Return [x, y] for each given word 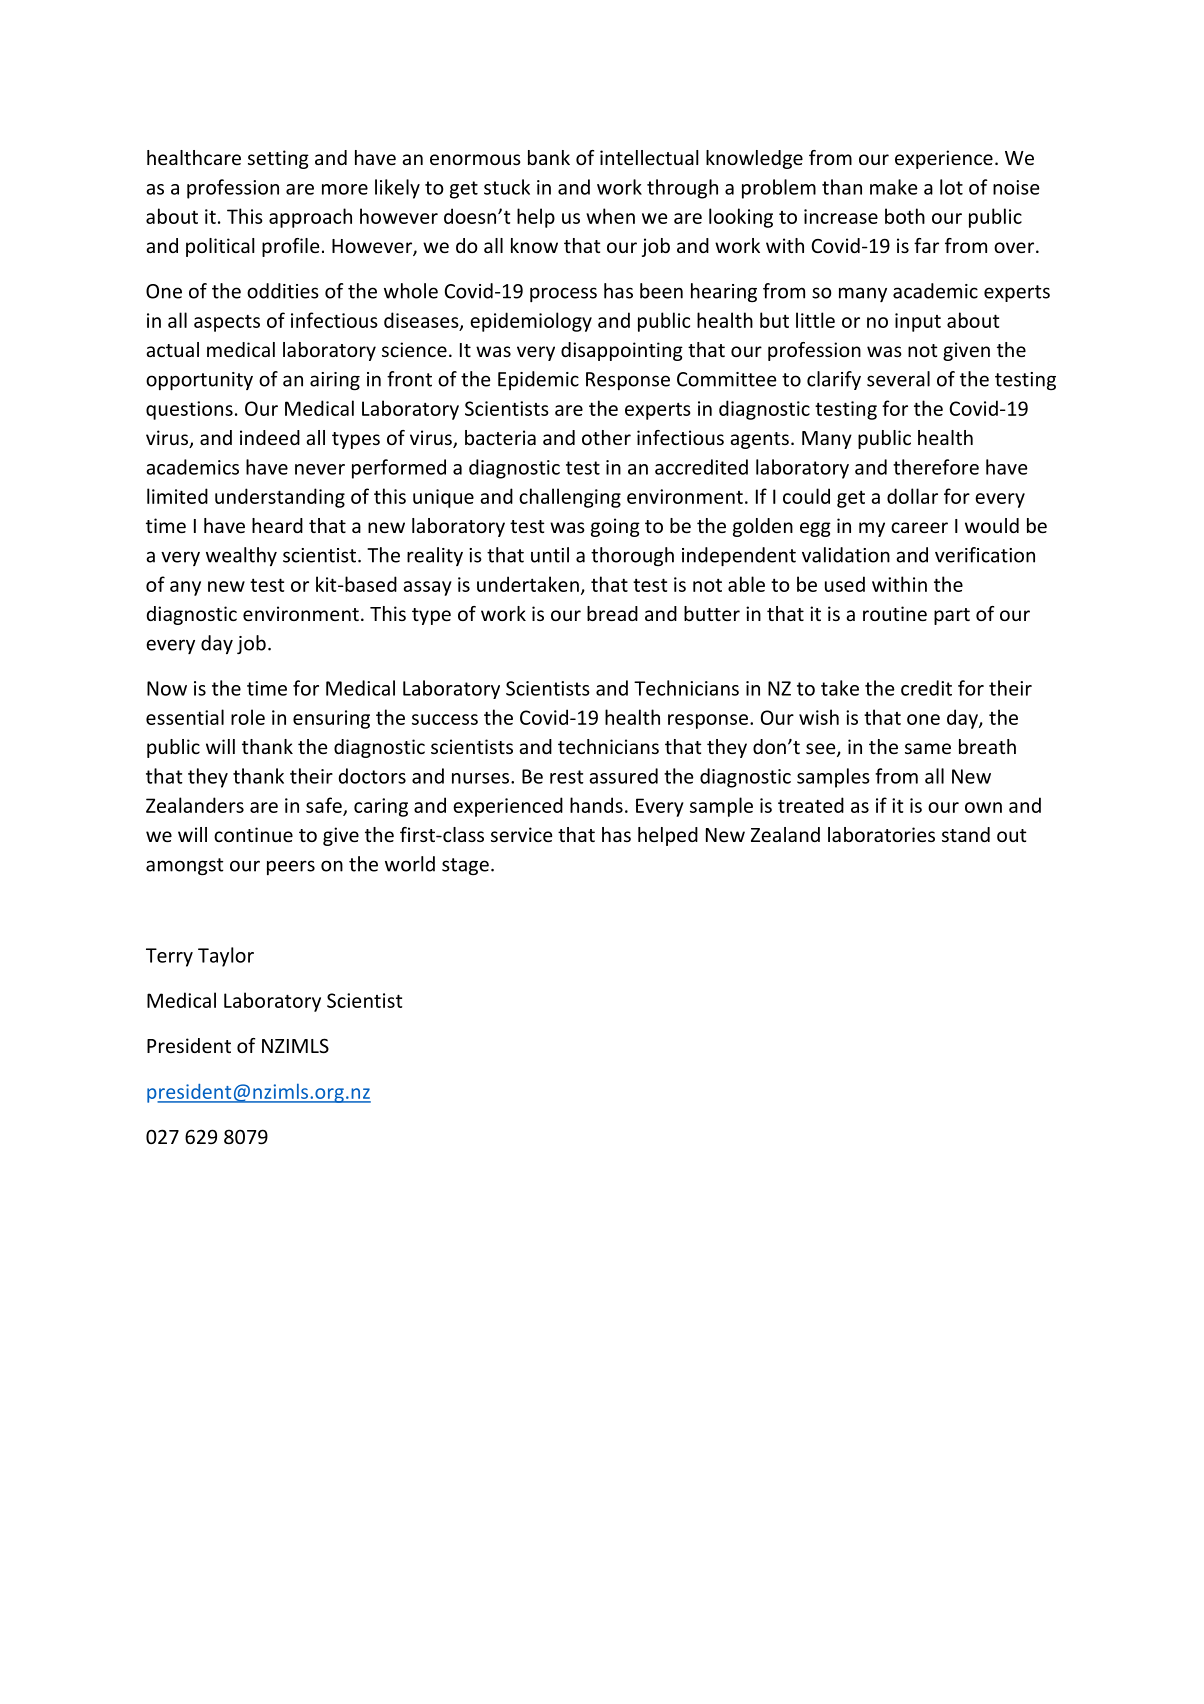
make [894, 187]
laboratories [881, 834]
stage [465, 866]
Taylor [226, 957]
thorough [632, 556]
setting [278, 159]
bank [549, 157]
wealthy [241, 556]
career [919, 527]
